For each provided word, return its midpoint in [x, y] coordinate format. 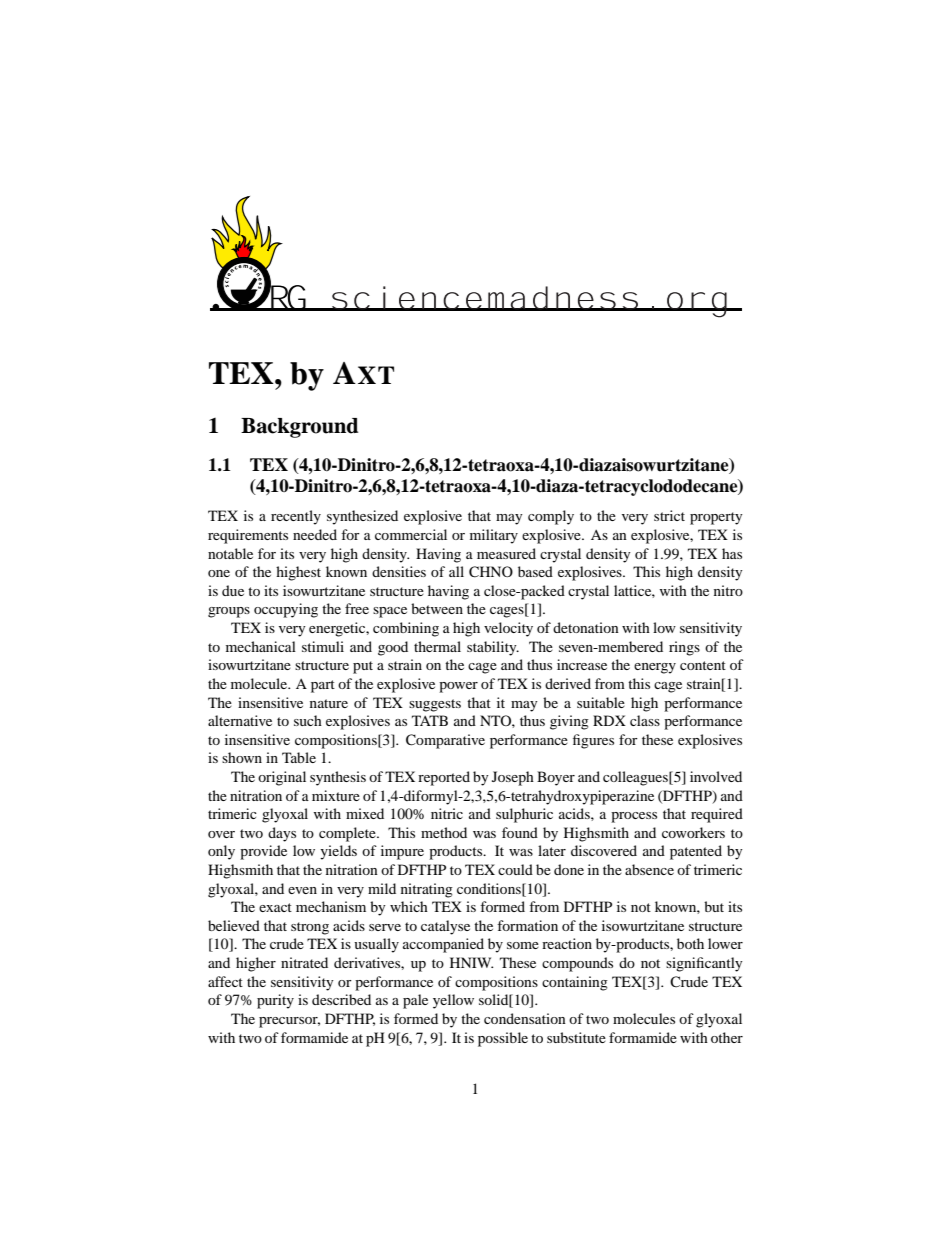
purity [275, 1001]
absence [649, 869]
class [645, 720]
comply [551, 517]
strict [669, 515]
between [437, 608]
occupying [286, 610]
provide [263, 852]
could [515, 869]
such [308, 720]
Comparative [445, 741]
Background [300, 428]
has [732, 553]
